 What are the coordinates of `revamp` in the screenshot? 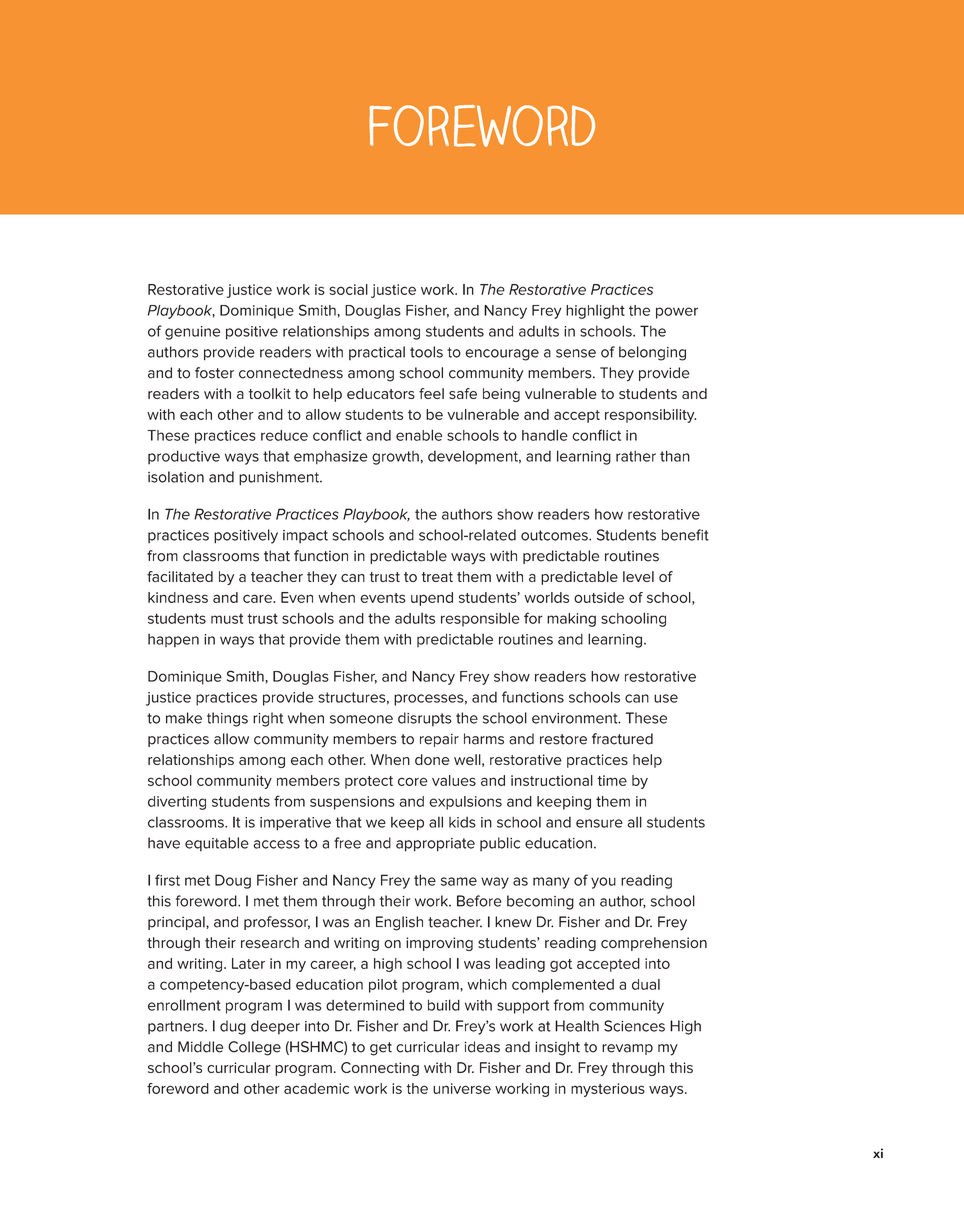 It's located at (627, 1049).
